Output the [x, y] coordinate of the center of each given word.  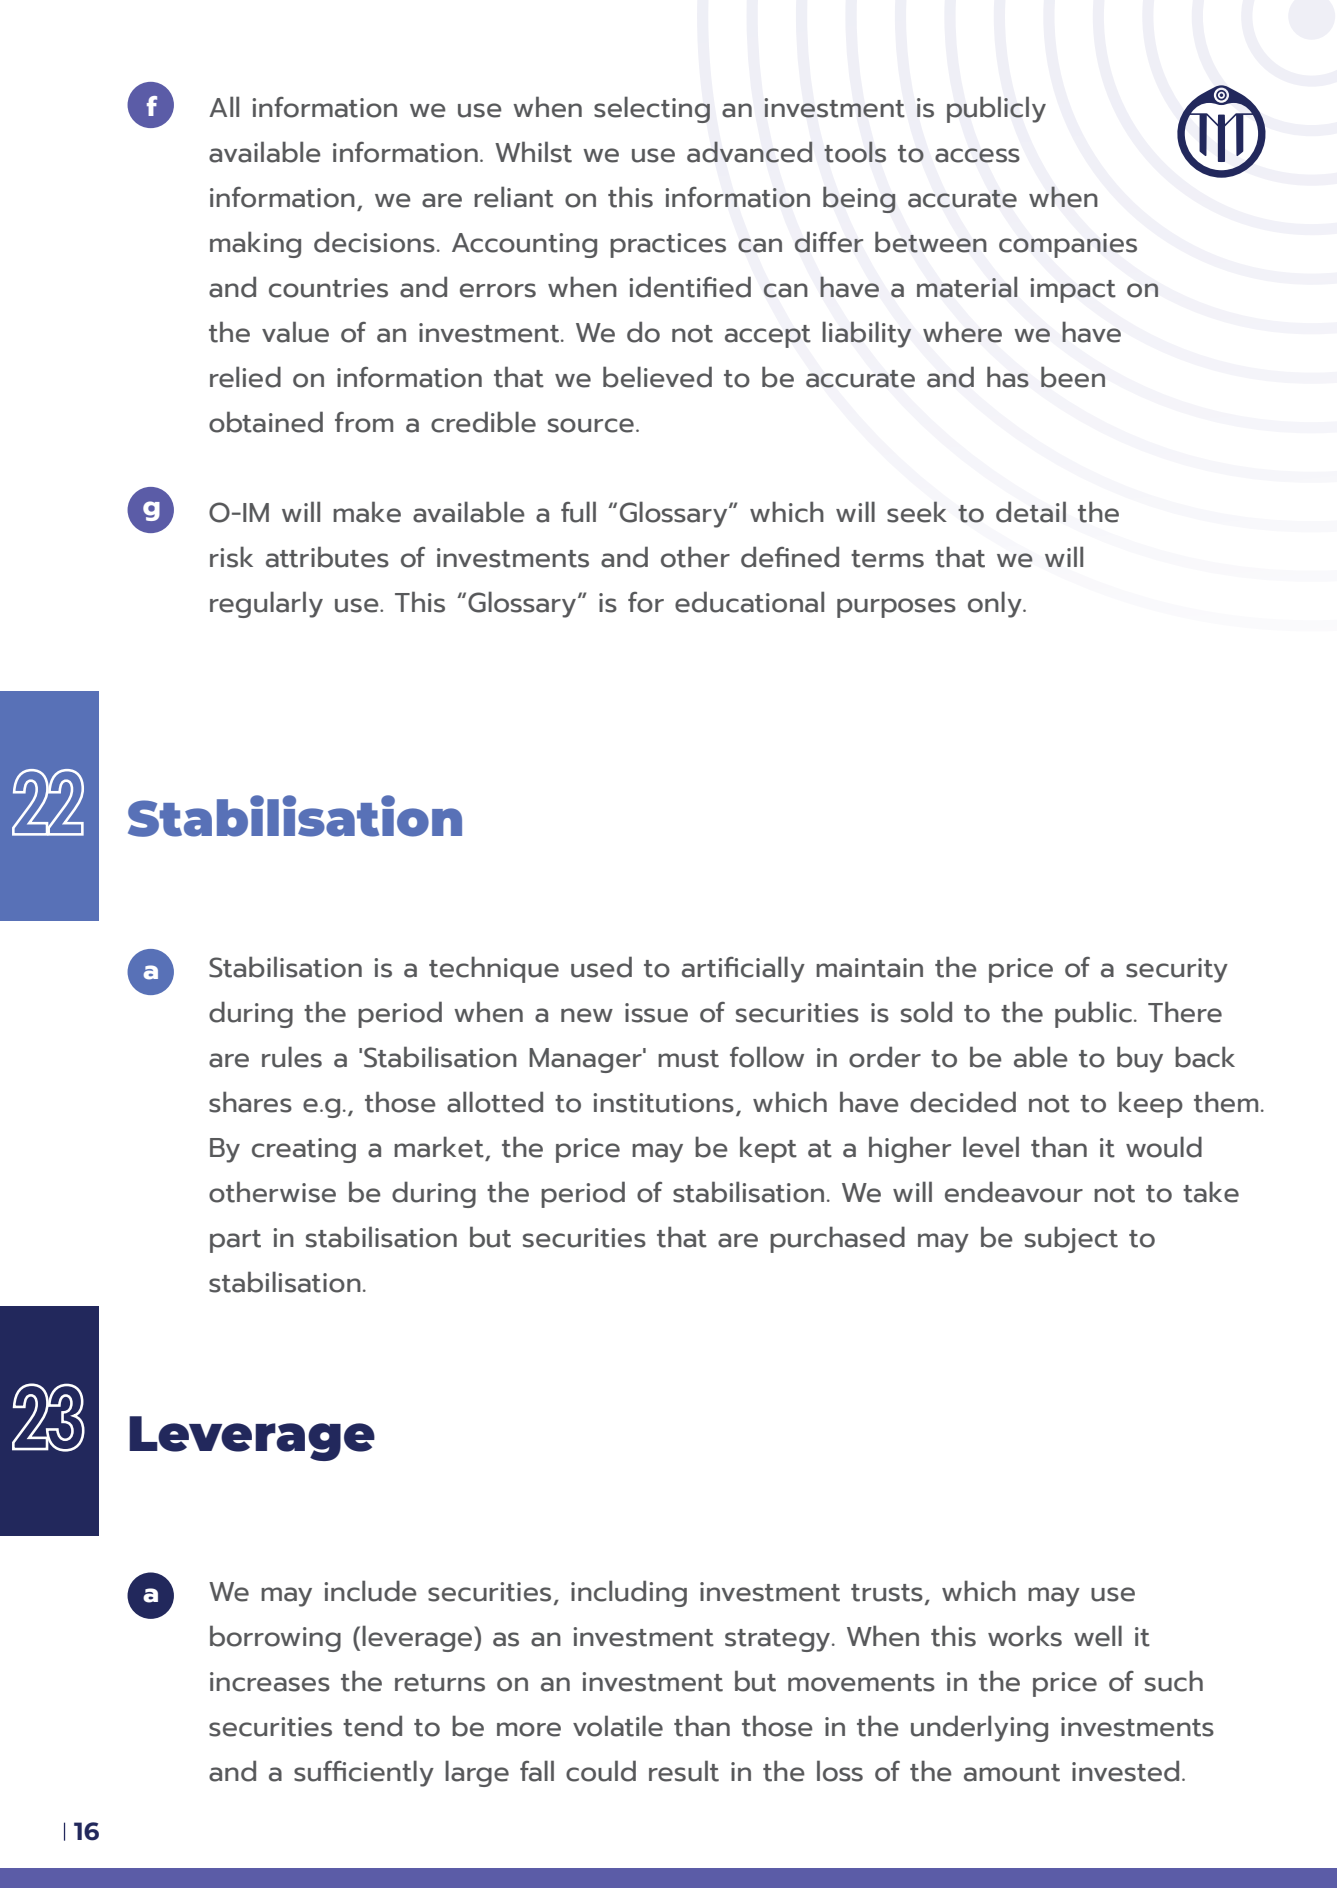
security [1177, 970]
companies [1068, 245]
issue [656, 1013]
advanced [749, 152]
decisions [374, 242]
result [684, 1771]
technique [494, 969]
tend [372, 1726]
